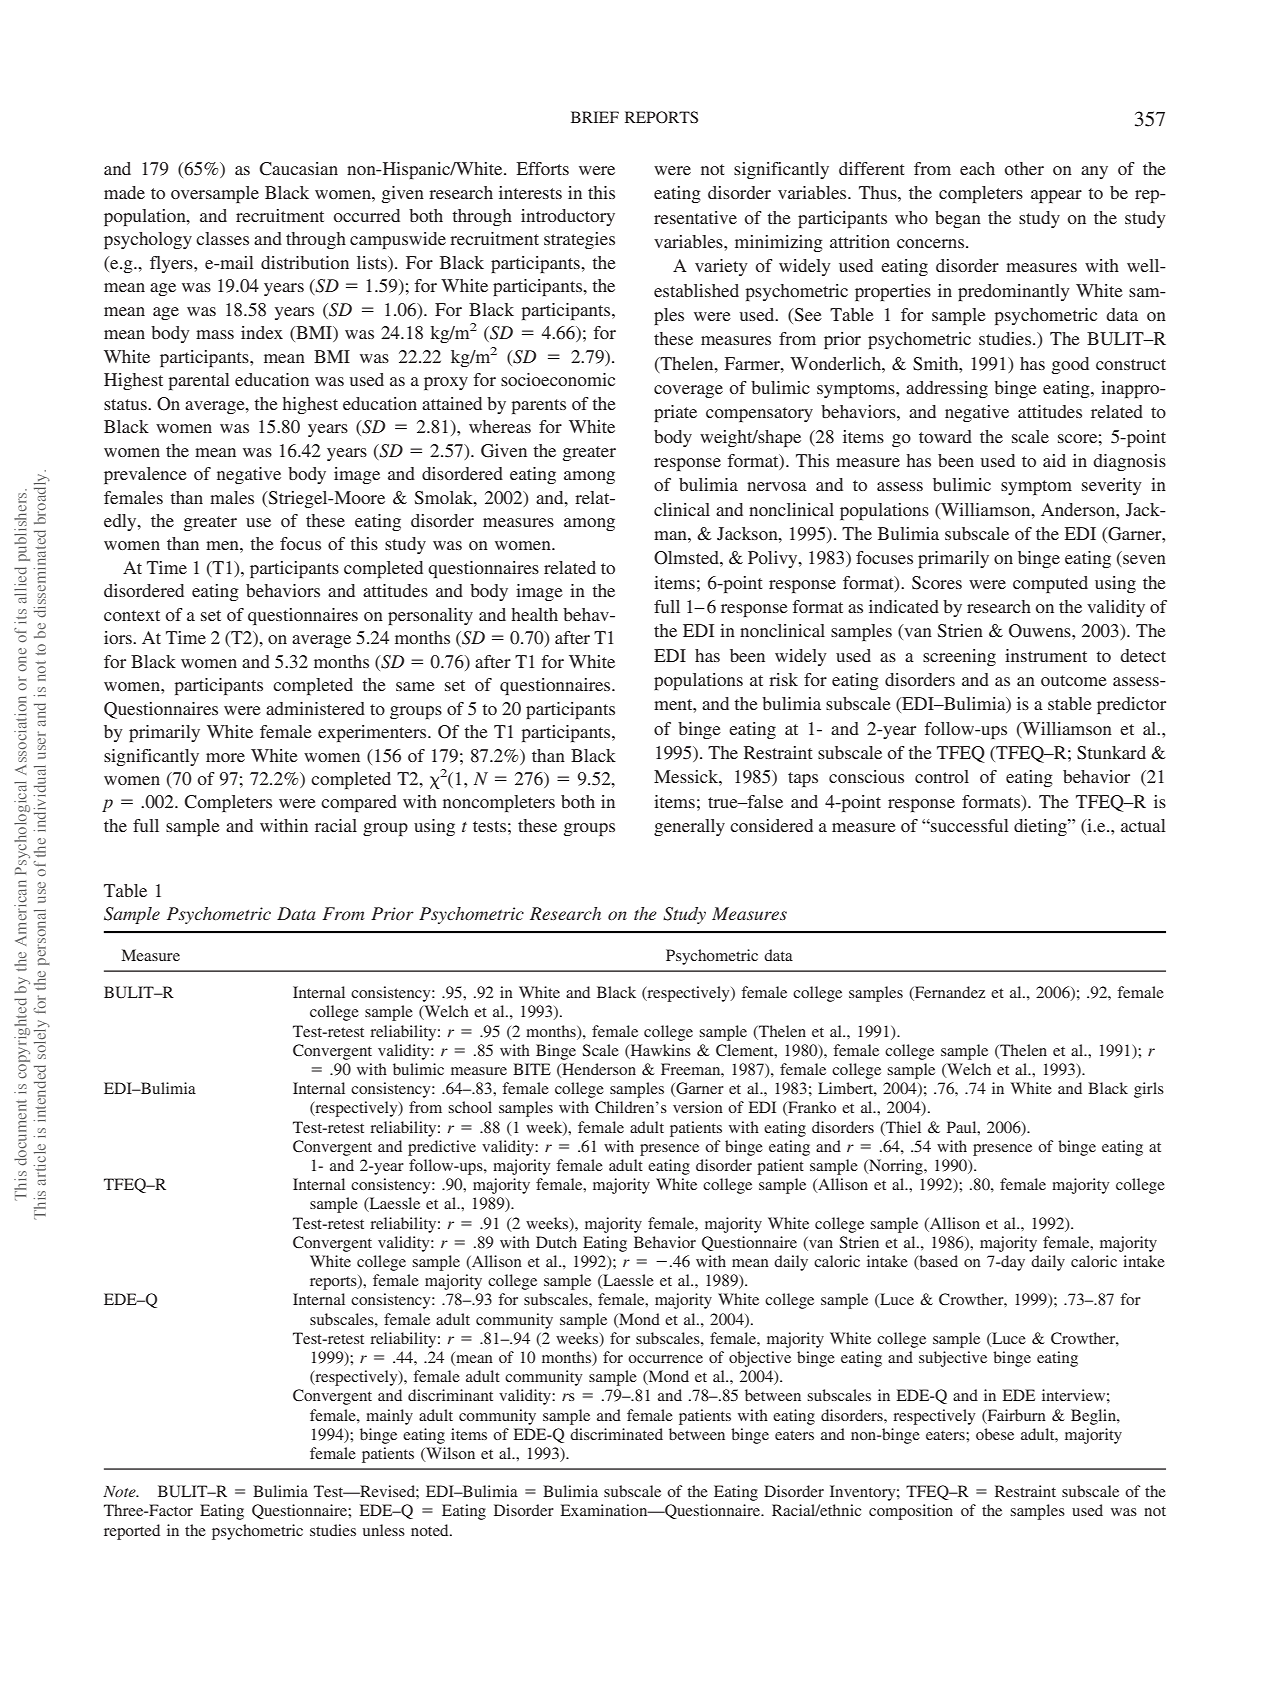 The image size is (1267, 1689). What do you see at coordinates (1024, 168) in the document?
I see `other` at bounding box center [1024, 168].
